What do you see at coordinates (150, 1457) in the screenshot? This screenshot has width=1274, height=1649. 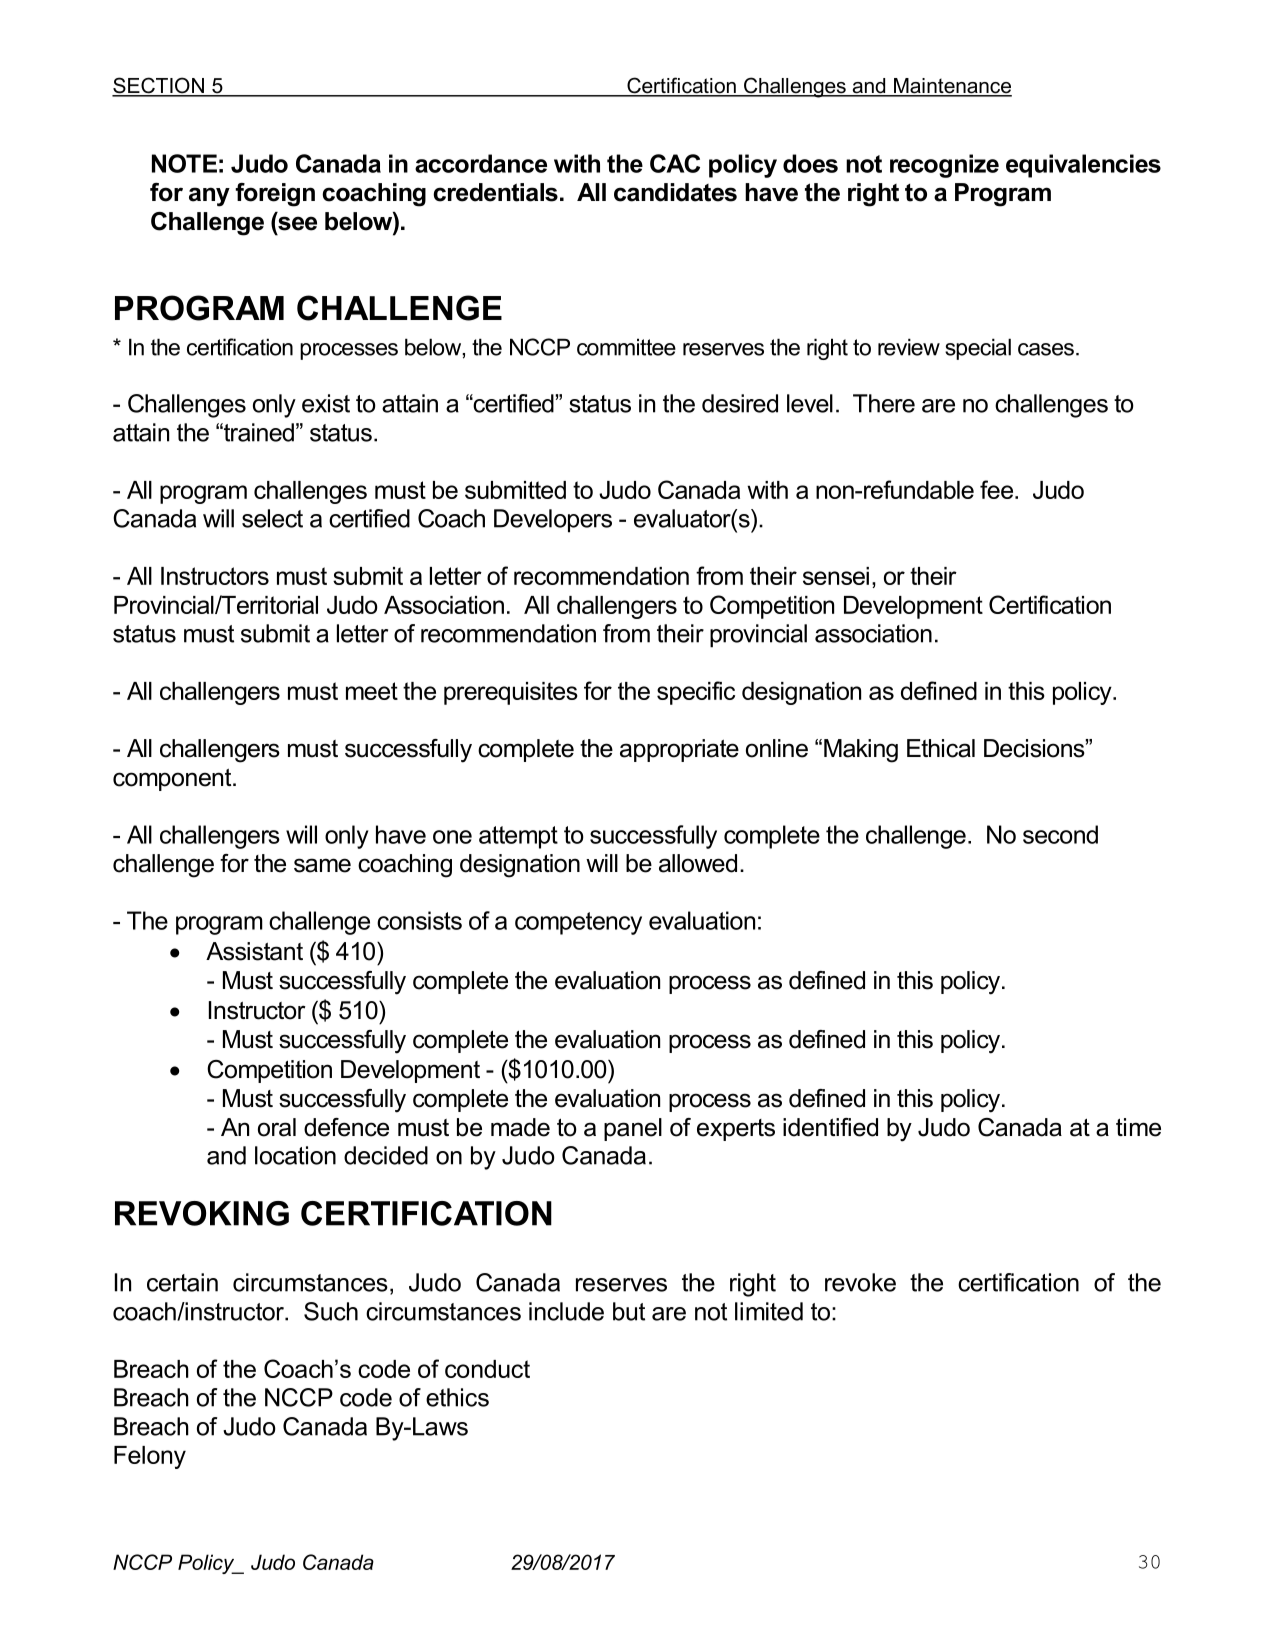 I see `Felony` at bounding box center [150, 1457].
